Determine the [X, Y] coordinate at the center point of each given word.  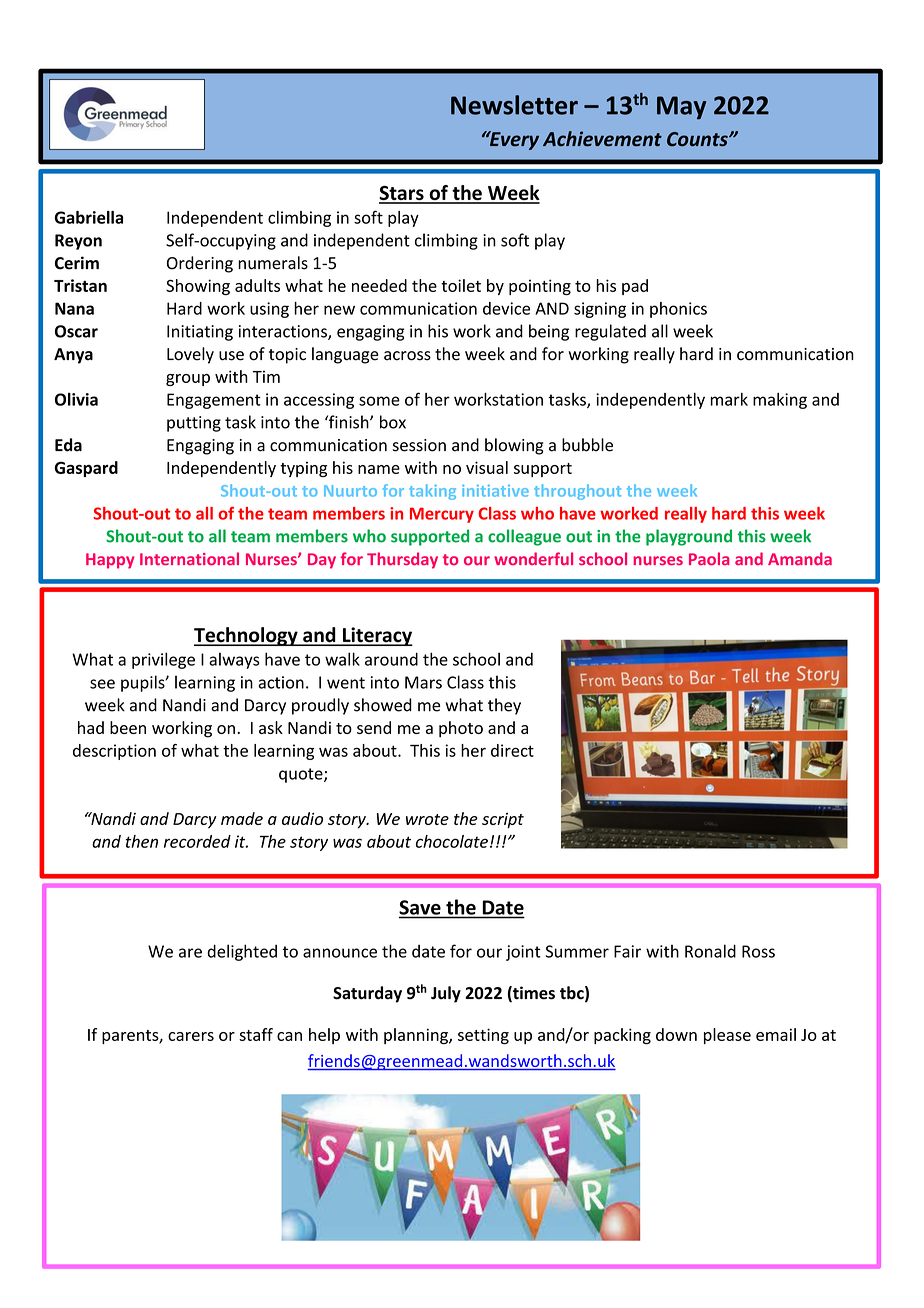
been [128, 727]
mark [729, 399]
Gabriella [89, 217]
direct [512, 750]
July [446, 994]
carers [191, 1036]
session [419, 445]
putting [194, 424]
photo [461, 729]
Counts [698, 139]
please [727, 1036]
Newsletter [514, 105]
